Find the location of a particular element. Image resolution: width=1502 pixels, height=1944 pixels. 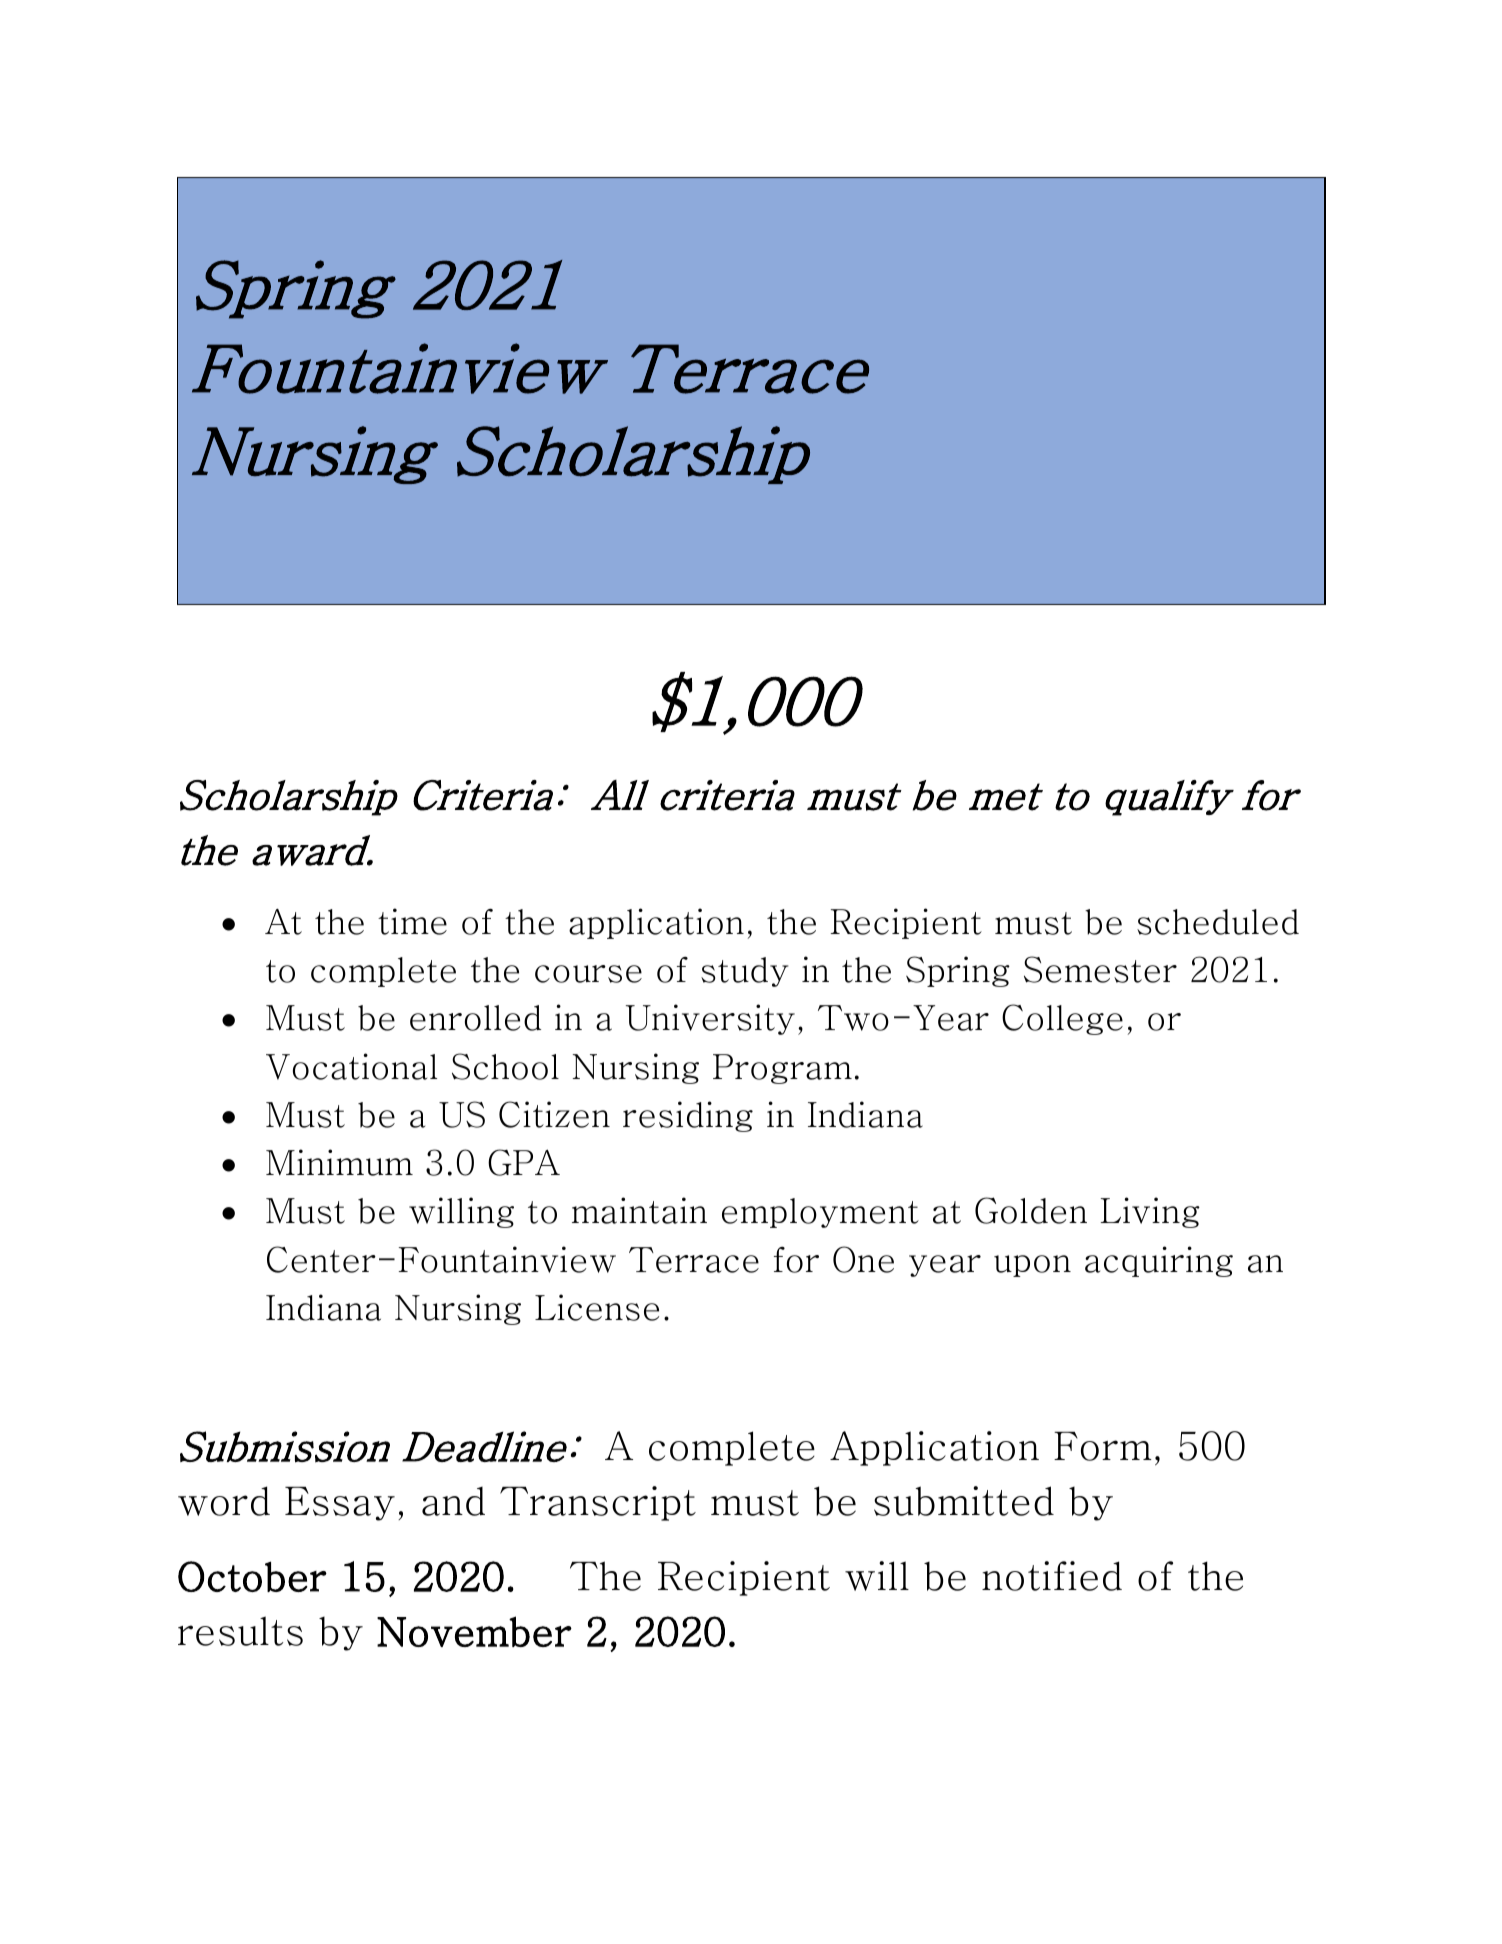

November is located at coordinates (474, 1631).
